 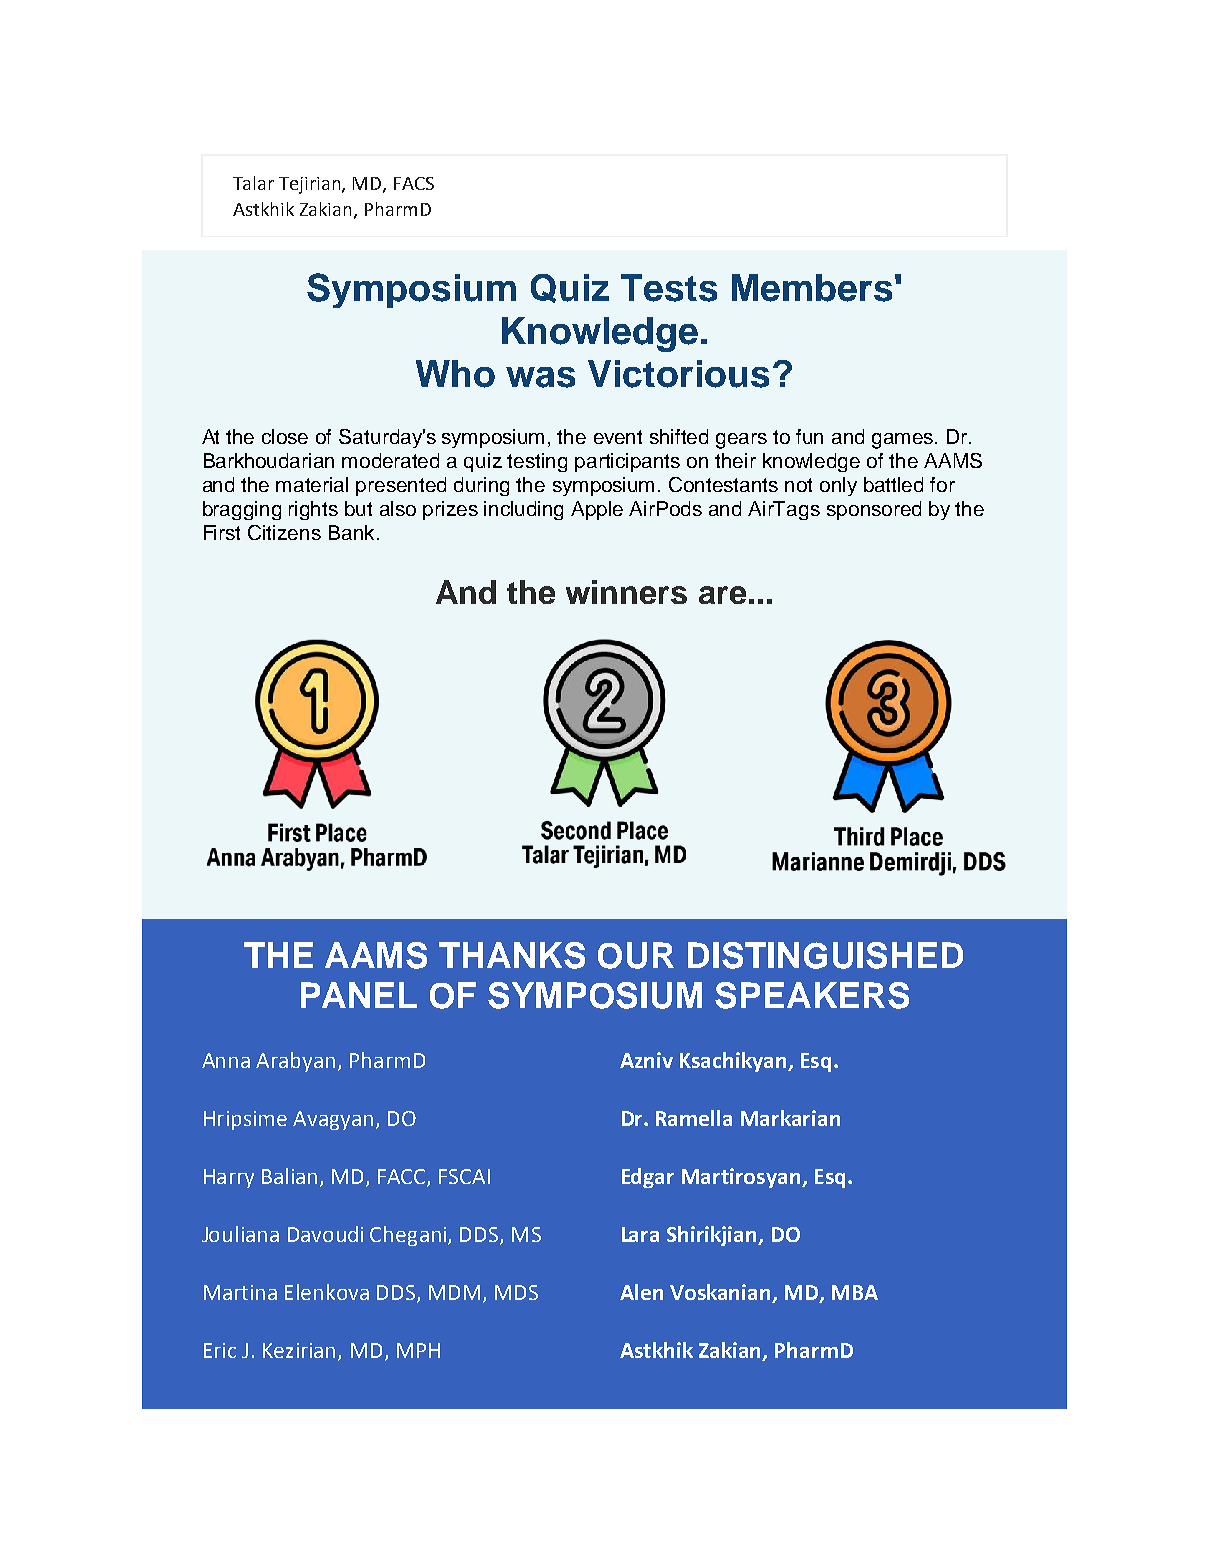 What do you see at coordinates (253, 183) in the screenshot?
I see `Talar` at bounding box center [253, 183].
